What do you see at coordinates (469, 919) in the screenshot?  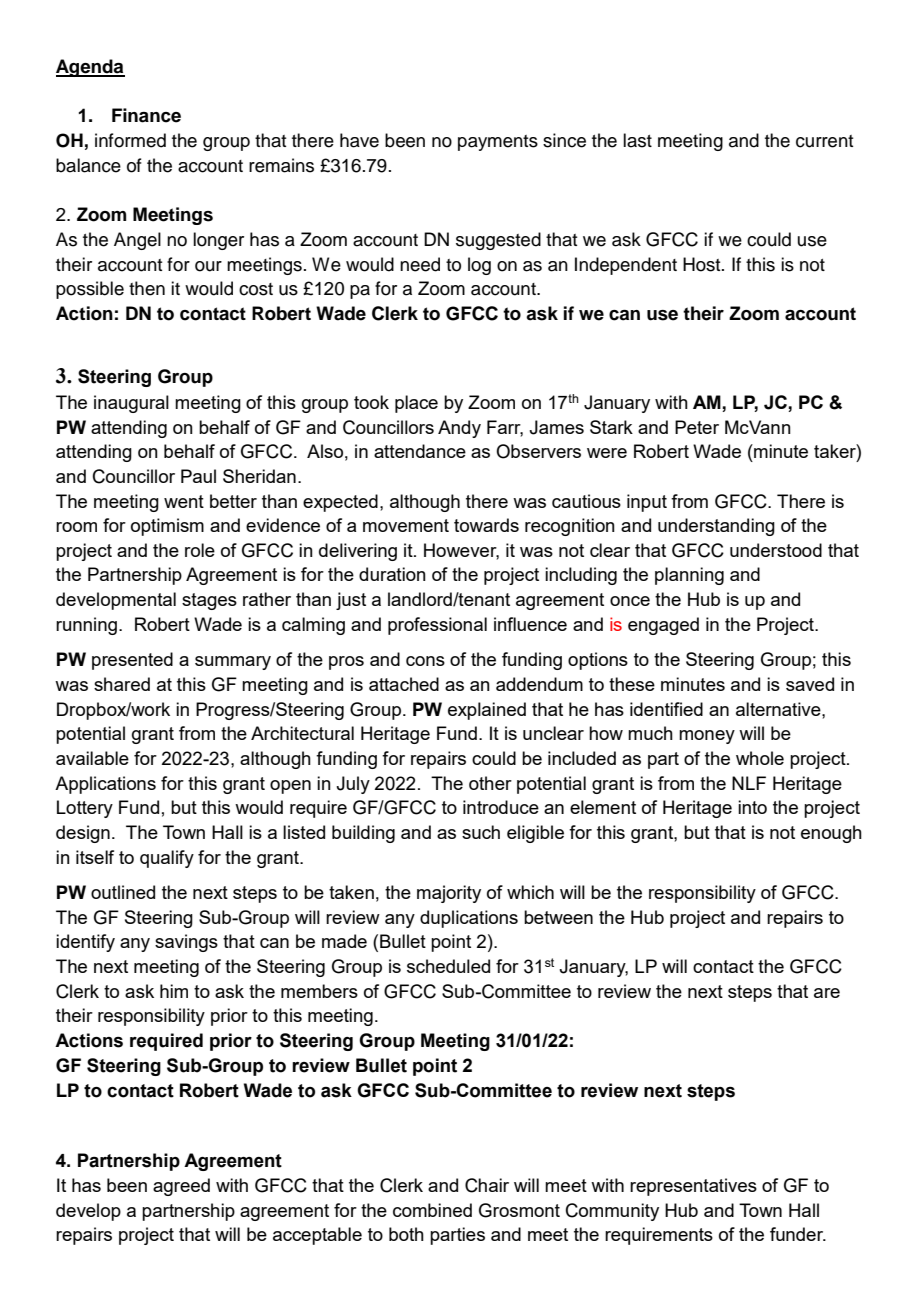 I see `duplications` at bounding box center [469, 919].
